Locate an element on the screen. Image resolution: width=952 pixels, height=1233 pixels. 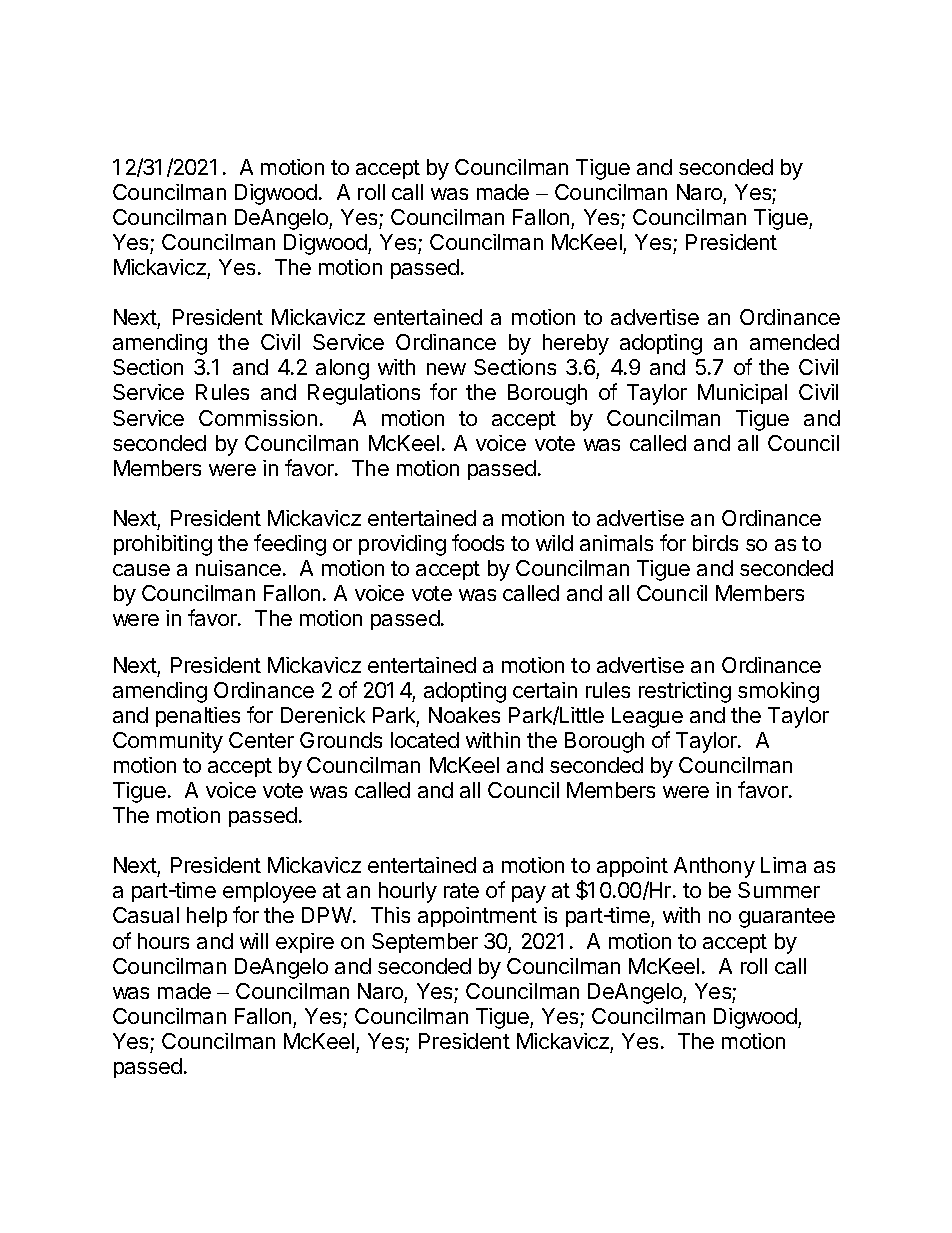
League is located at coordinates (647, 717).
